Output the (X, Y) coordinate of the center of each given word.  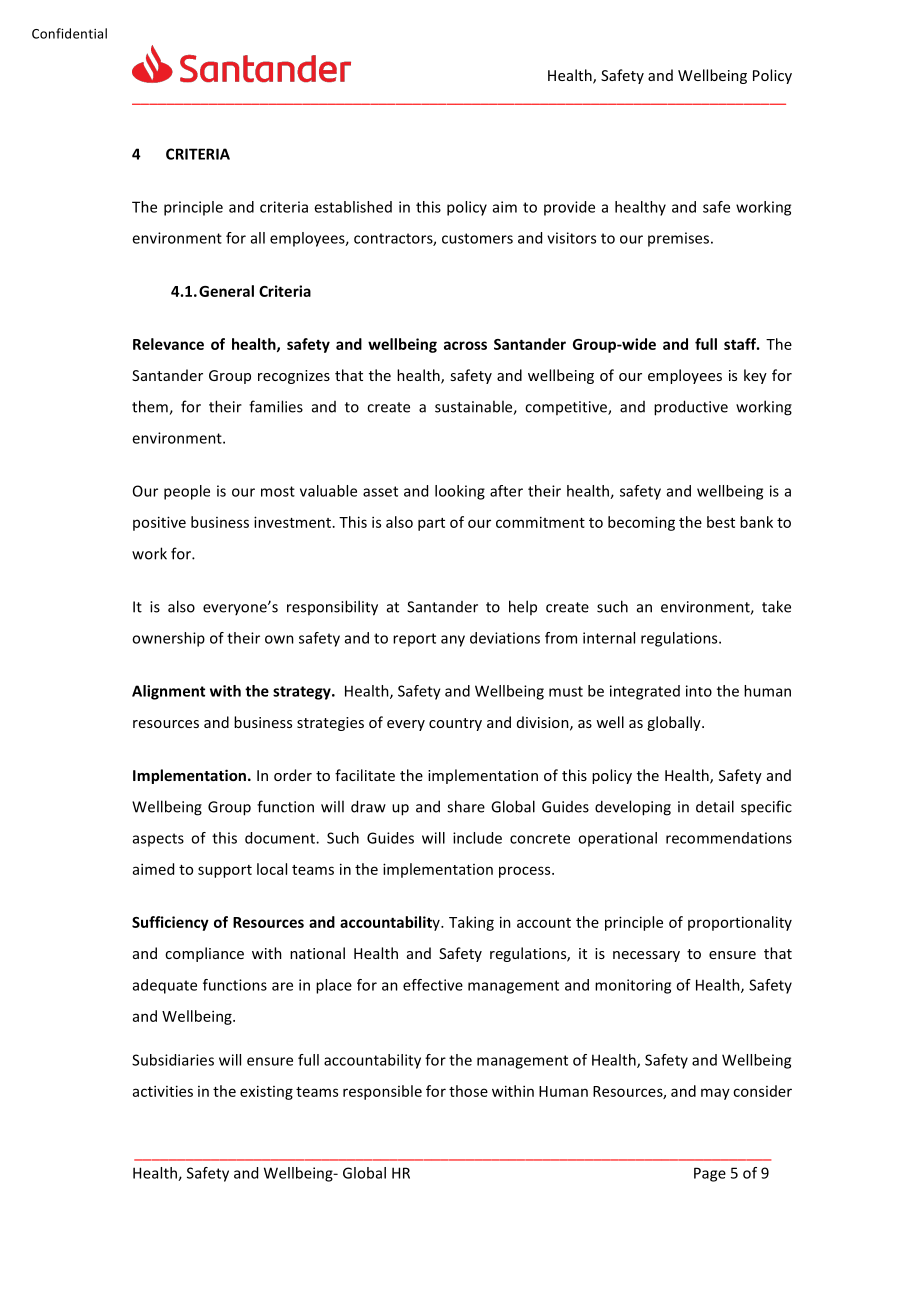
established (353, 207)
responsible (382, 1092)
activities (163, 1091)
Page (710, 1174)
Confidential (69, 33)
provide (569, 208)
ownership (168, 639)
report (414, 640)
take (776, 606)
